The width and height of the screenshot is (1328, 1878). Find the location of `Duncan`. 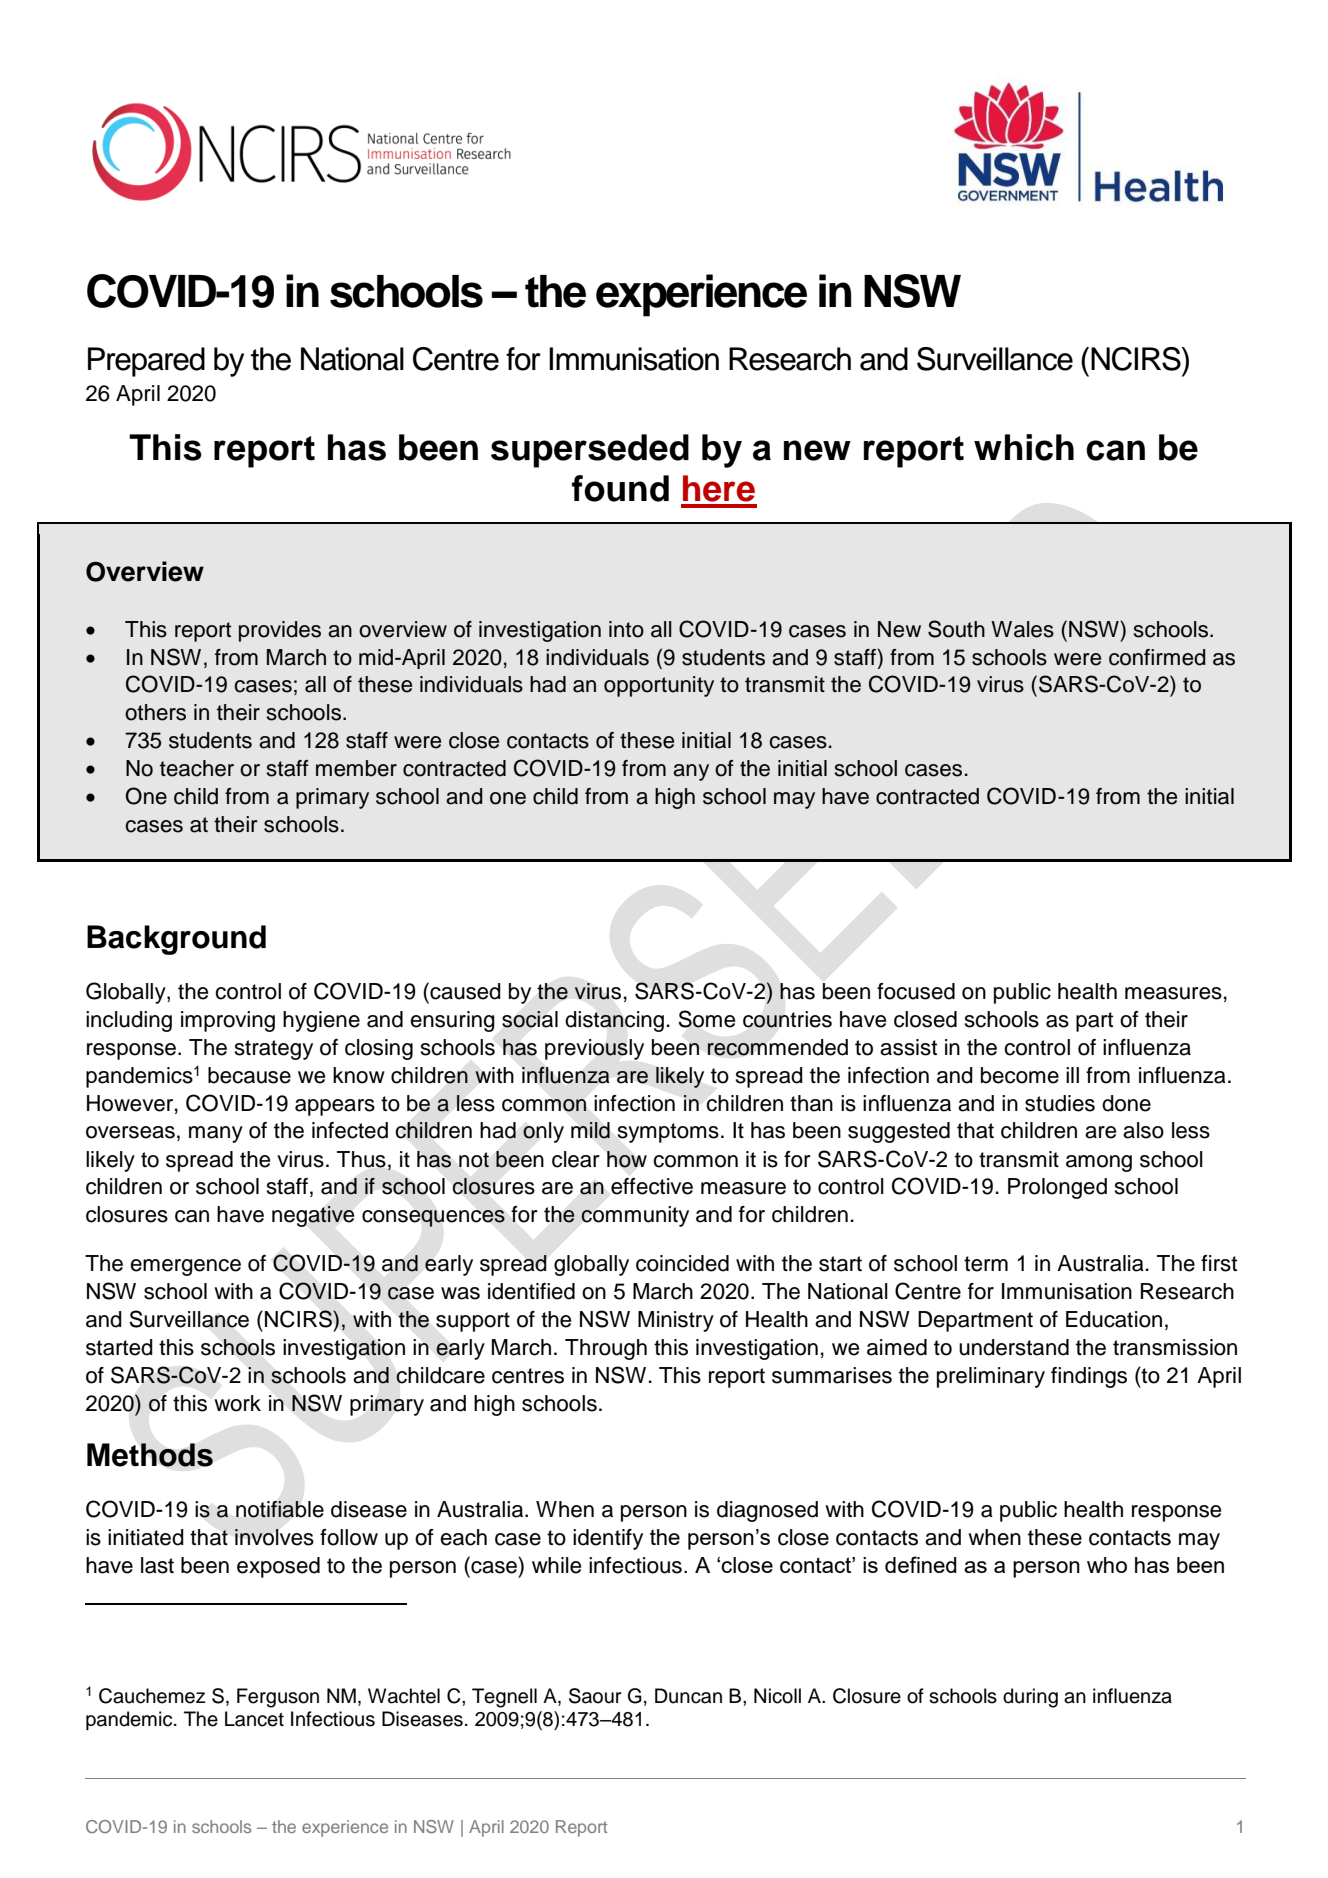

Duncan is located at coordinates (688, 1696).
